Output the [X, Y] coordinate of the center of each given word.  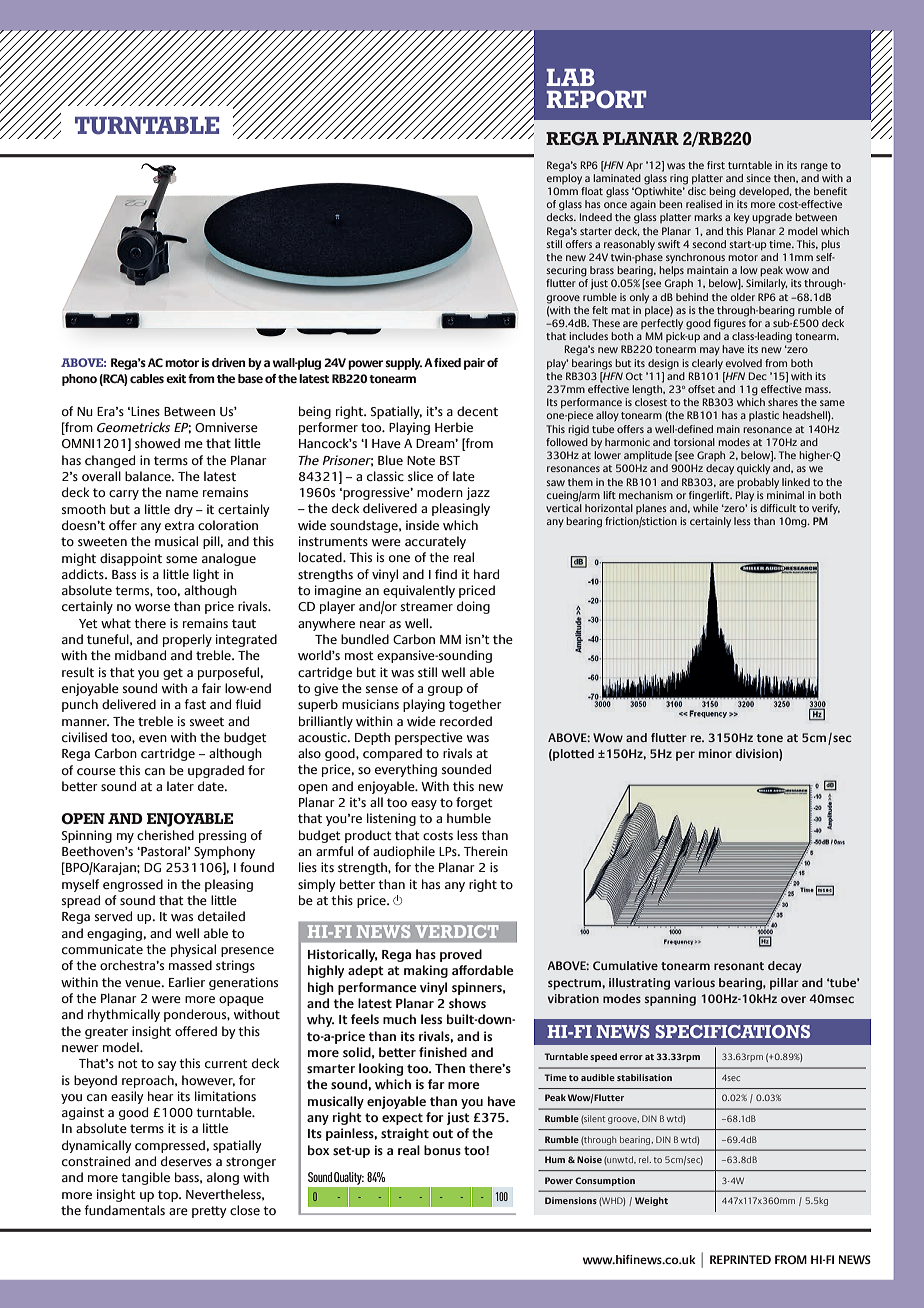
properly [187, 640]
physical [193, 950]
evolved [743, 363]
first [716, 165]
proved [461, 955]
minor [715, 753]
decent [477, 411]
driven [229, 362]
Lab [570, 77]
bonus [442, 1150]
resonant [739, 966]
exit [176, 378]
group [445, 691]
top [169, 1196]
